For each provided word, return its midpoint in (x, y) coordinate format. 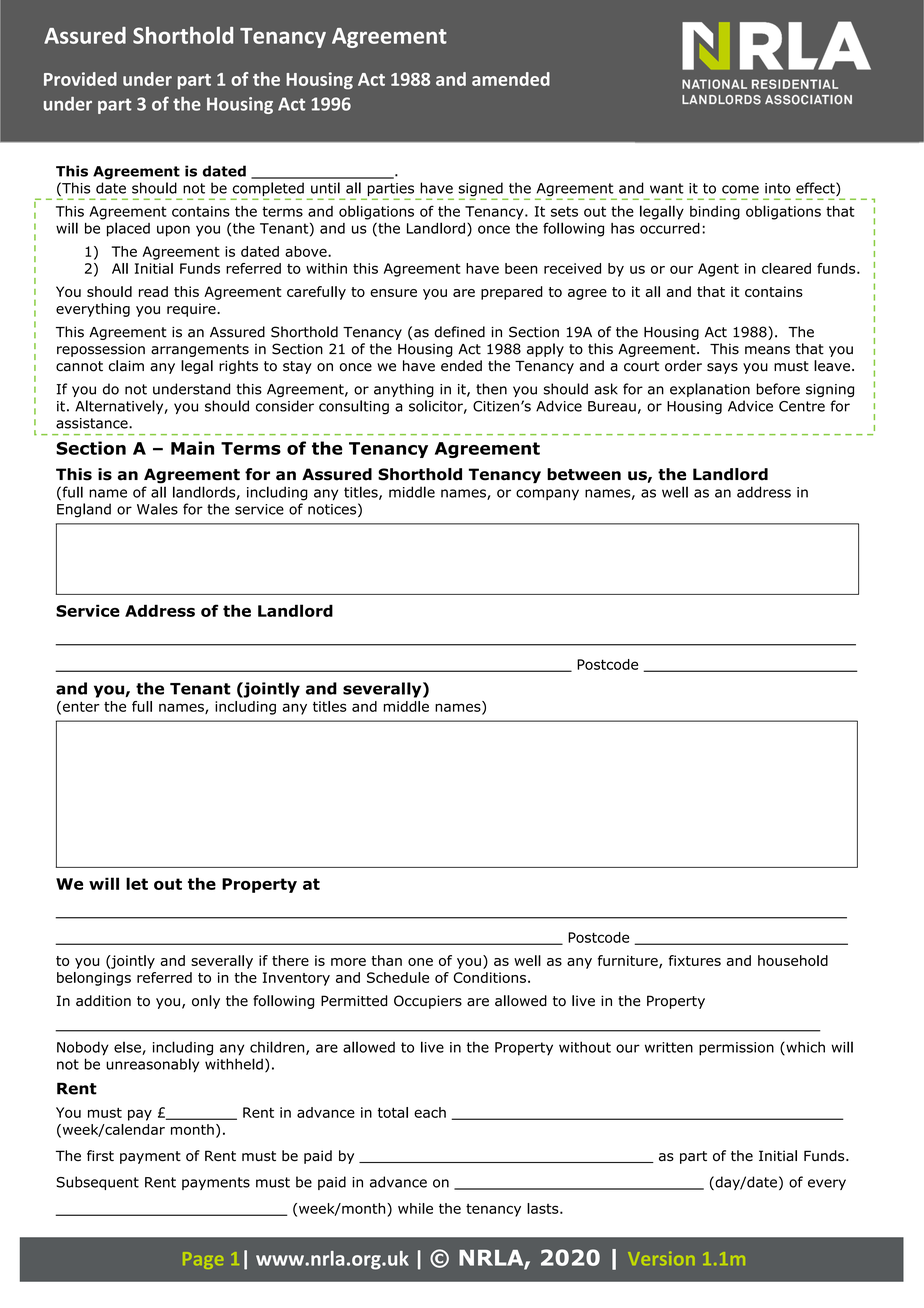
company (547, 494)
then (491, 389)
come (740, 189)
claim (126, 366)
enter (80, 707)
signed (482, 190)
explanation (710, 390)
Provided (80, 79)
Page (203, 1260)
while (415, 1208)
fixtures (695, 960)
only (206, 1002)
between (584, 474)
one (420, 962)
